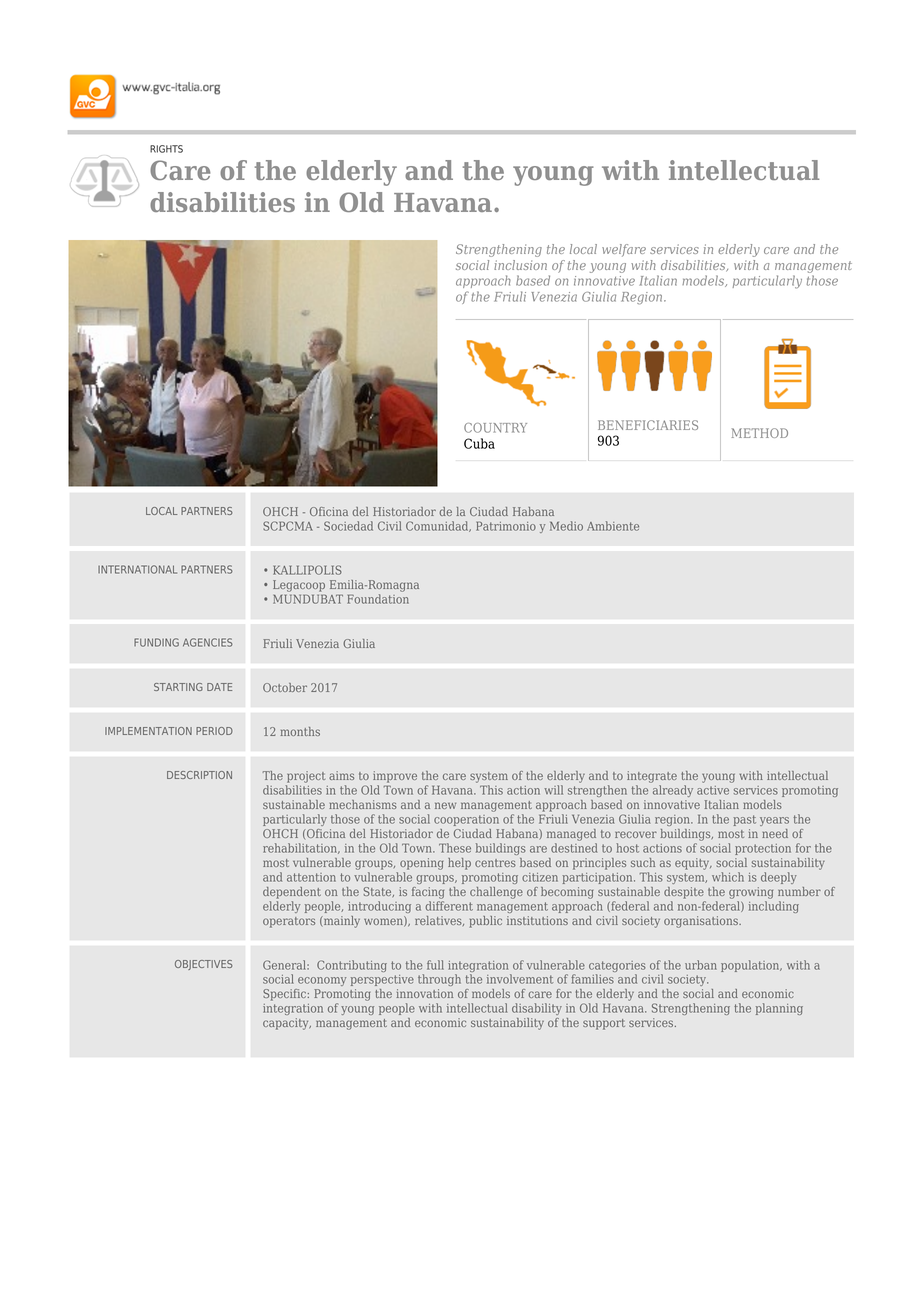 The width and height of the document is (924, 1308). Describe the element at coordinates (204, 965) in the document. I see `OBJECTIVES` at that location.
